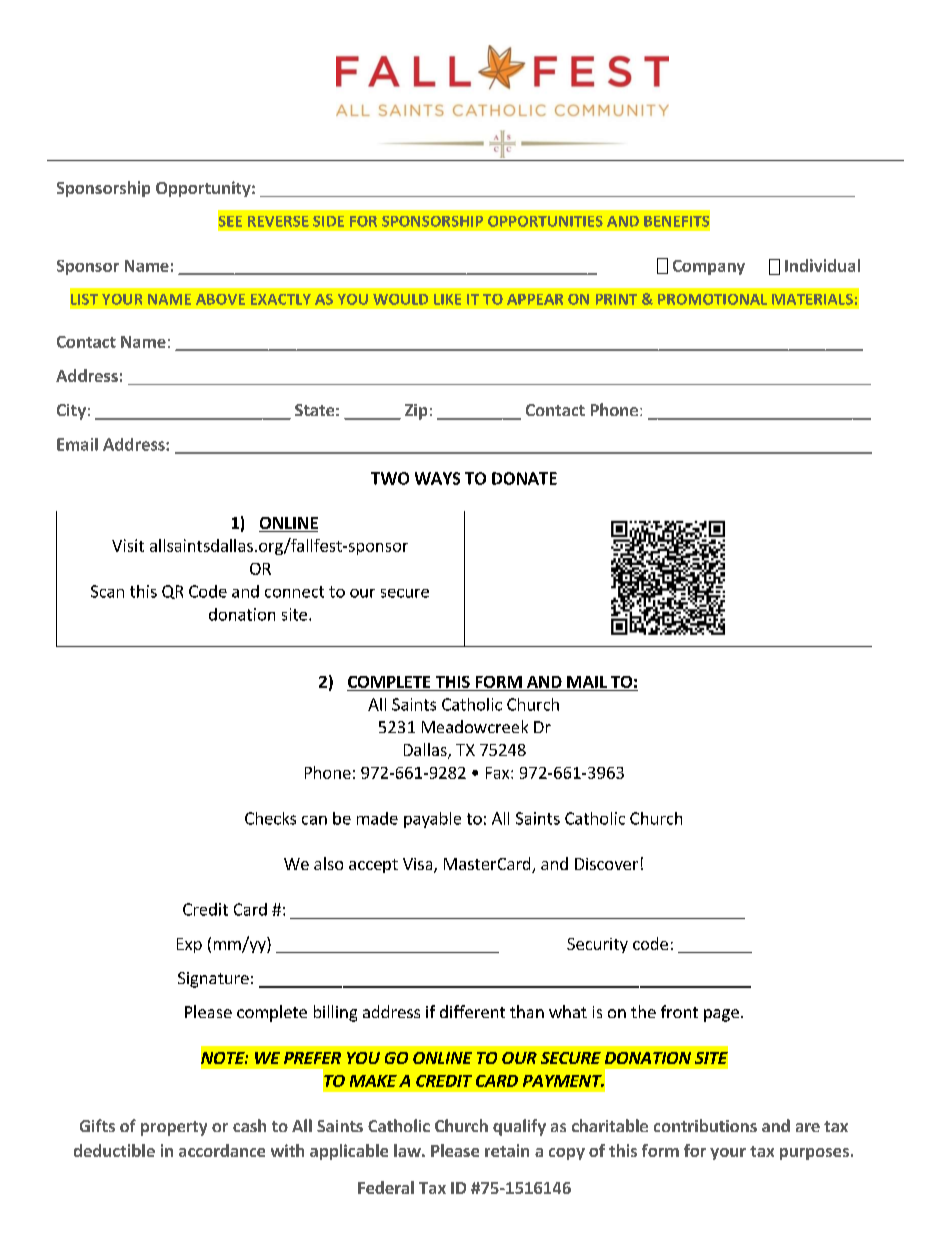  I want to click on ABOVE, so click(220, 299).
